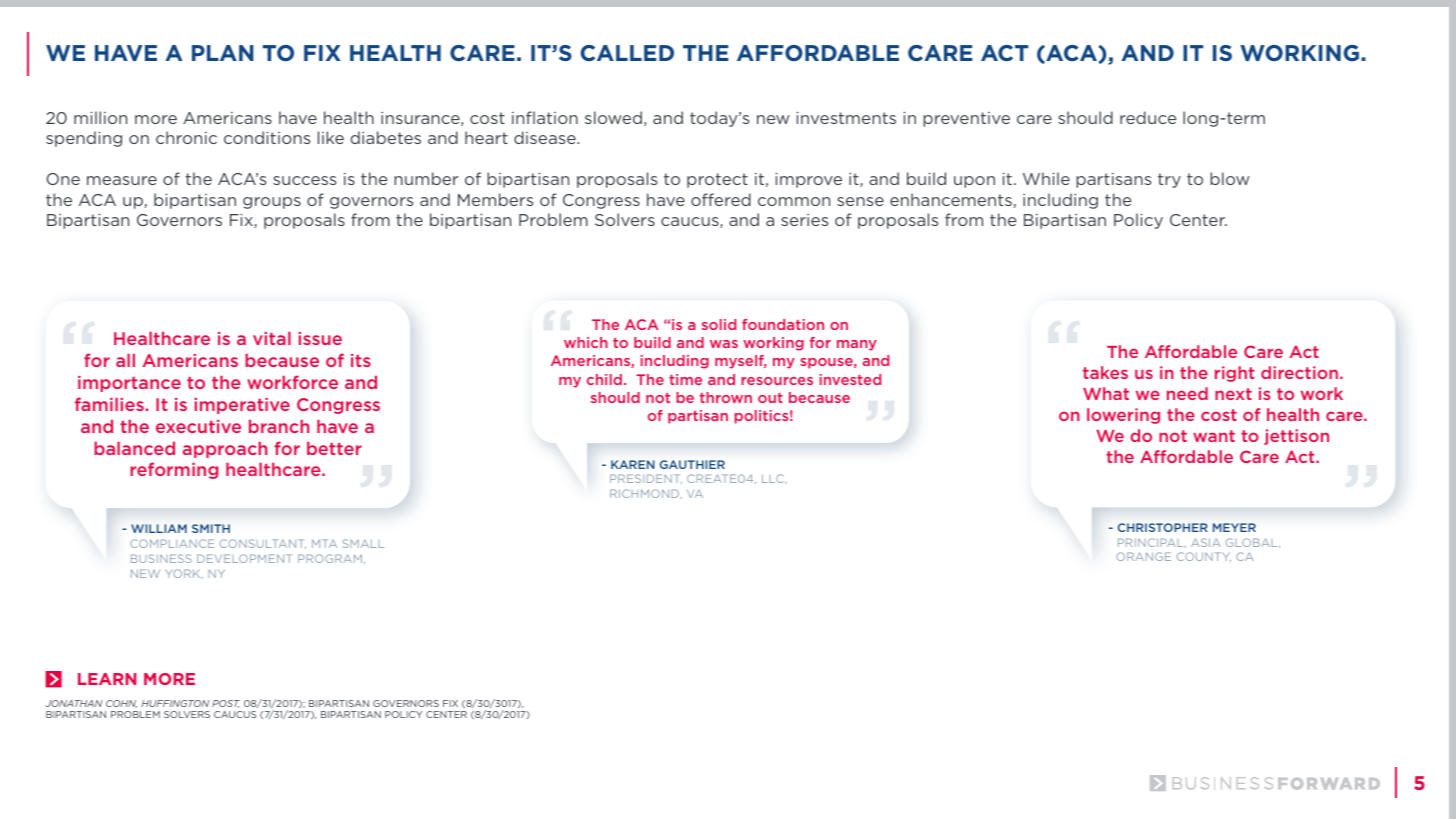  What do you see at coordinates (174, 470) in the image?
I see `reforming` at bounding box center [174, 470].
